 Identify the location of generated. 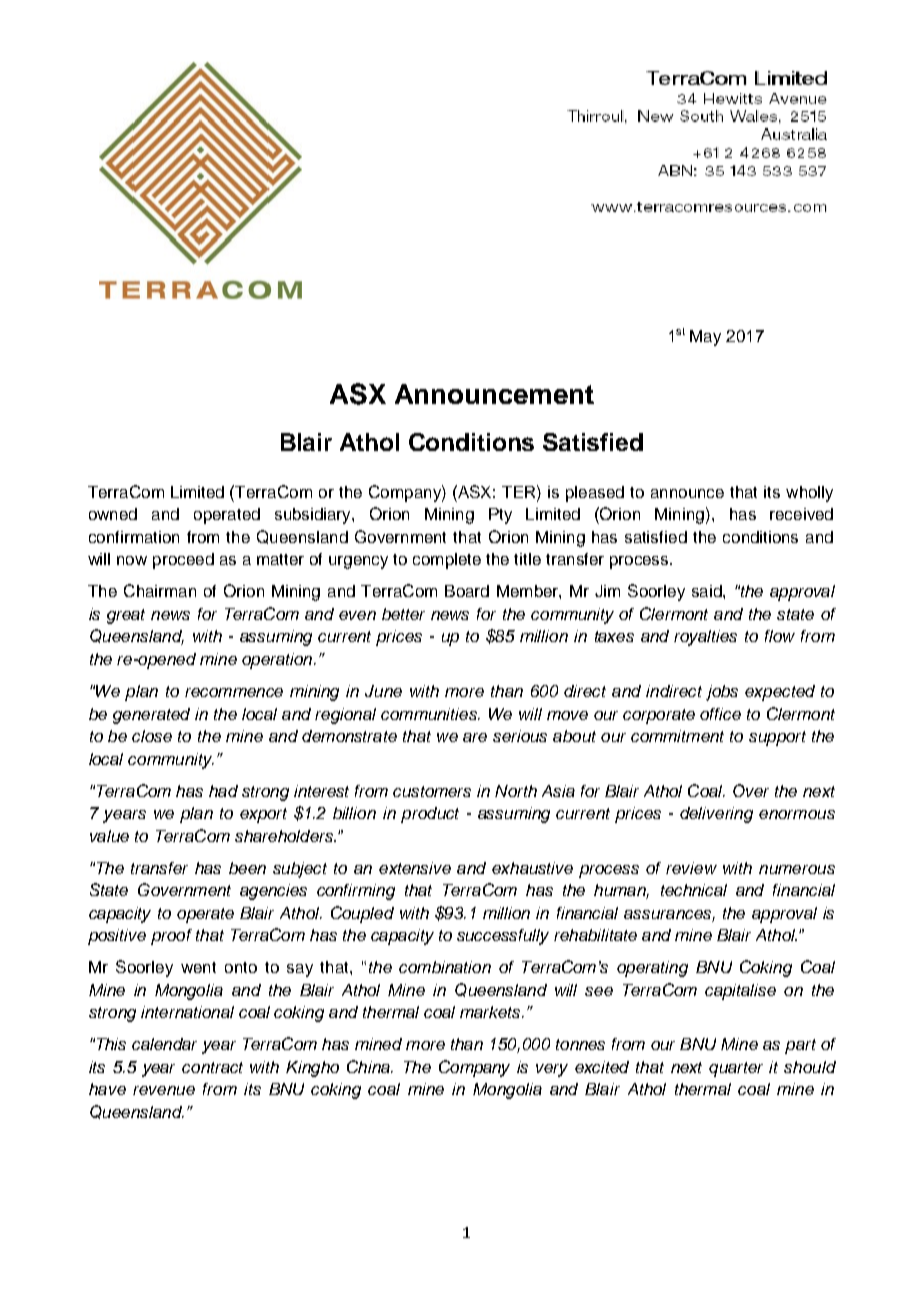
(151, 716).
